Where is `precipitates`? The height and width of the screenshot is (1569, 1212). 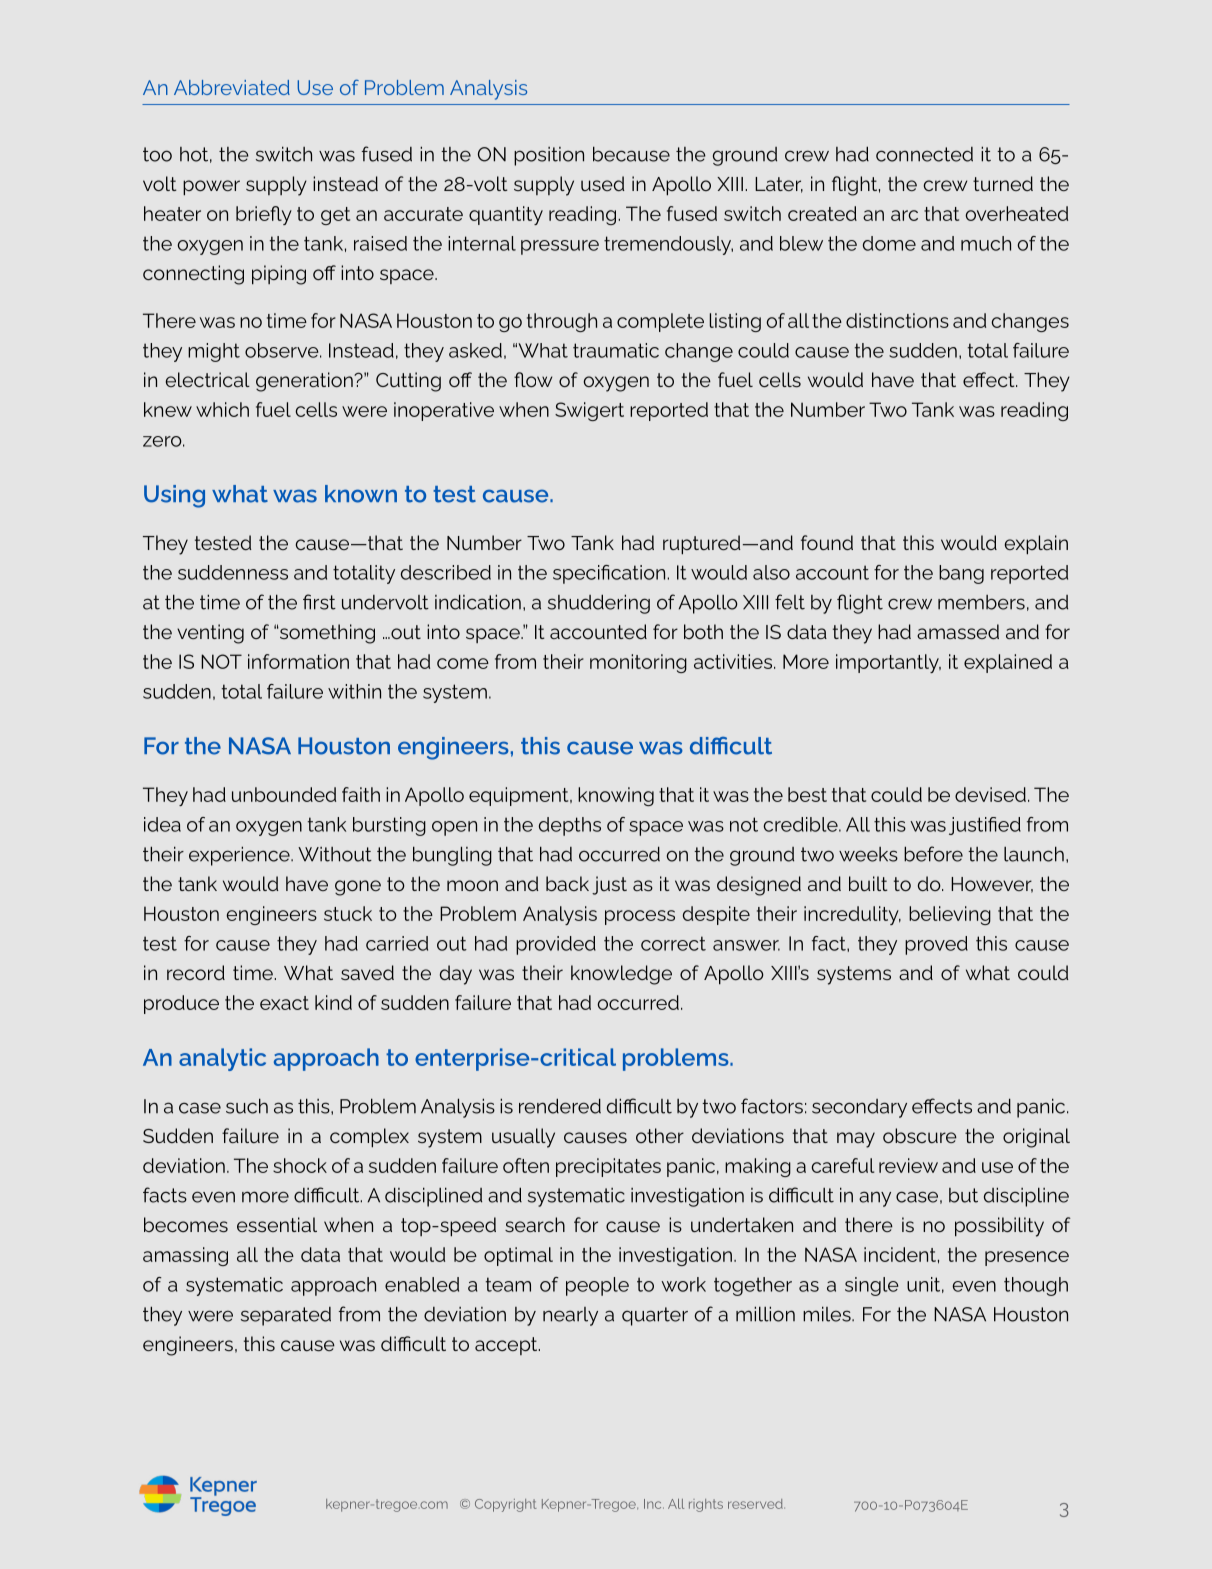 precipitates is located at coordinates (608, 1167).
